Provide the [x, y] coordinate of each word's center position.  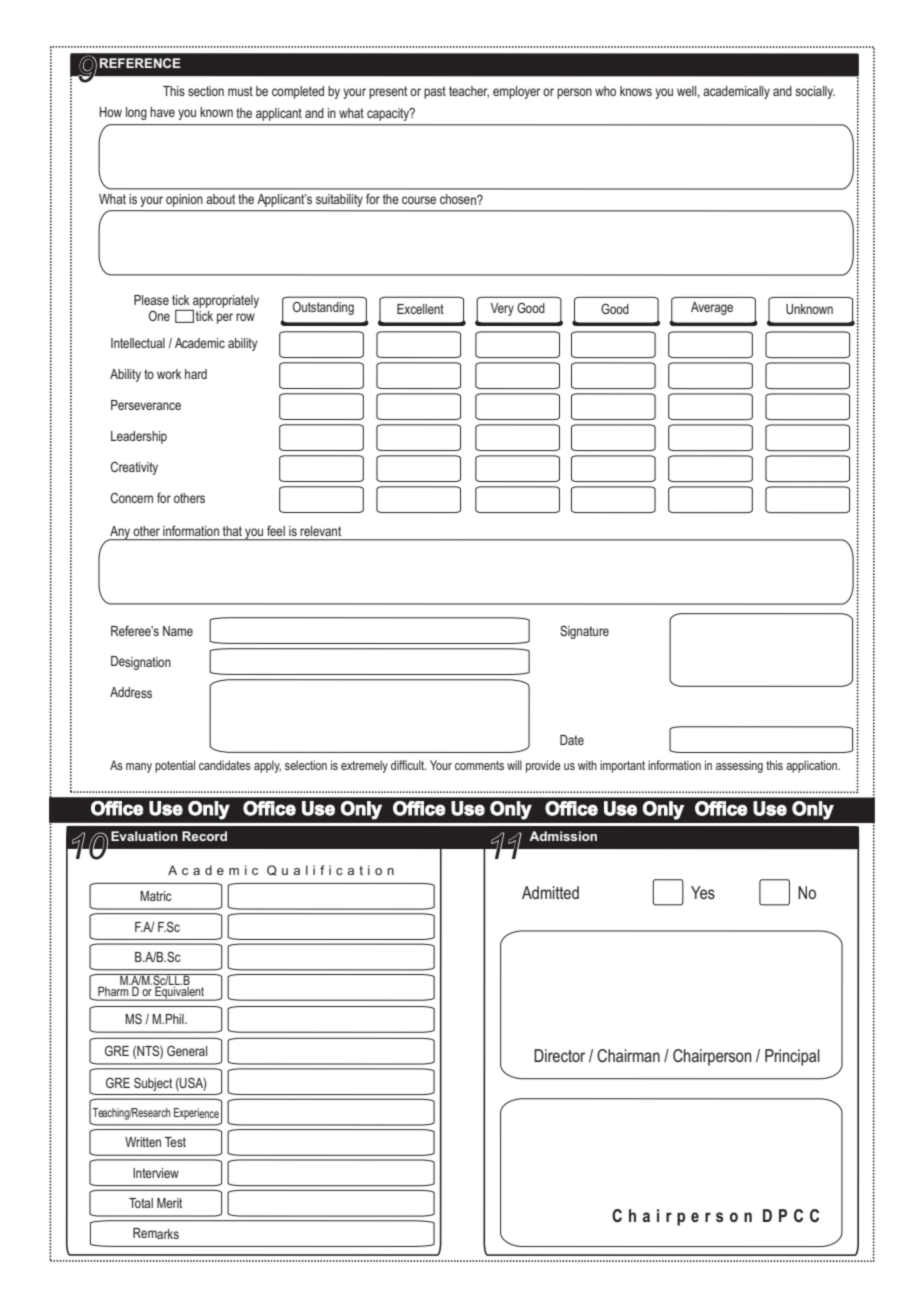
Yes [703, 892]
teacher [469, 92]
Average [712, 308]
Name [178, 631]
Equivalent [179, 993]
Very [502, 309]
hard [196, 374]
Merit [169, 1203]
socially [815, 92]
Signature [584, 632]
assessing [739, 766]
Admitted [550, 892]
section [206, 91]
